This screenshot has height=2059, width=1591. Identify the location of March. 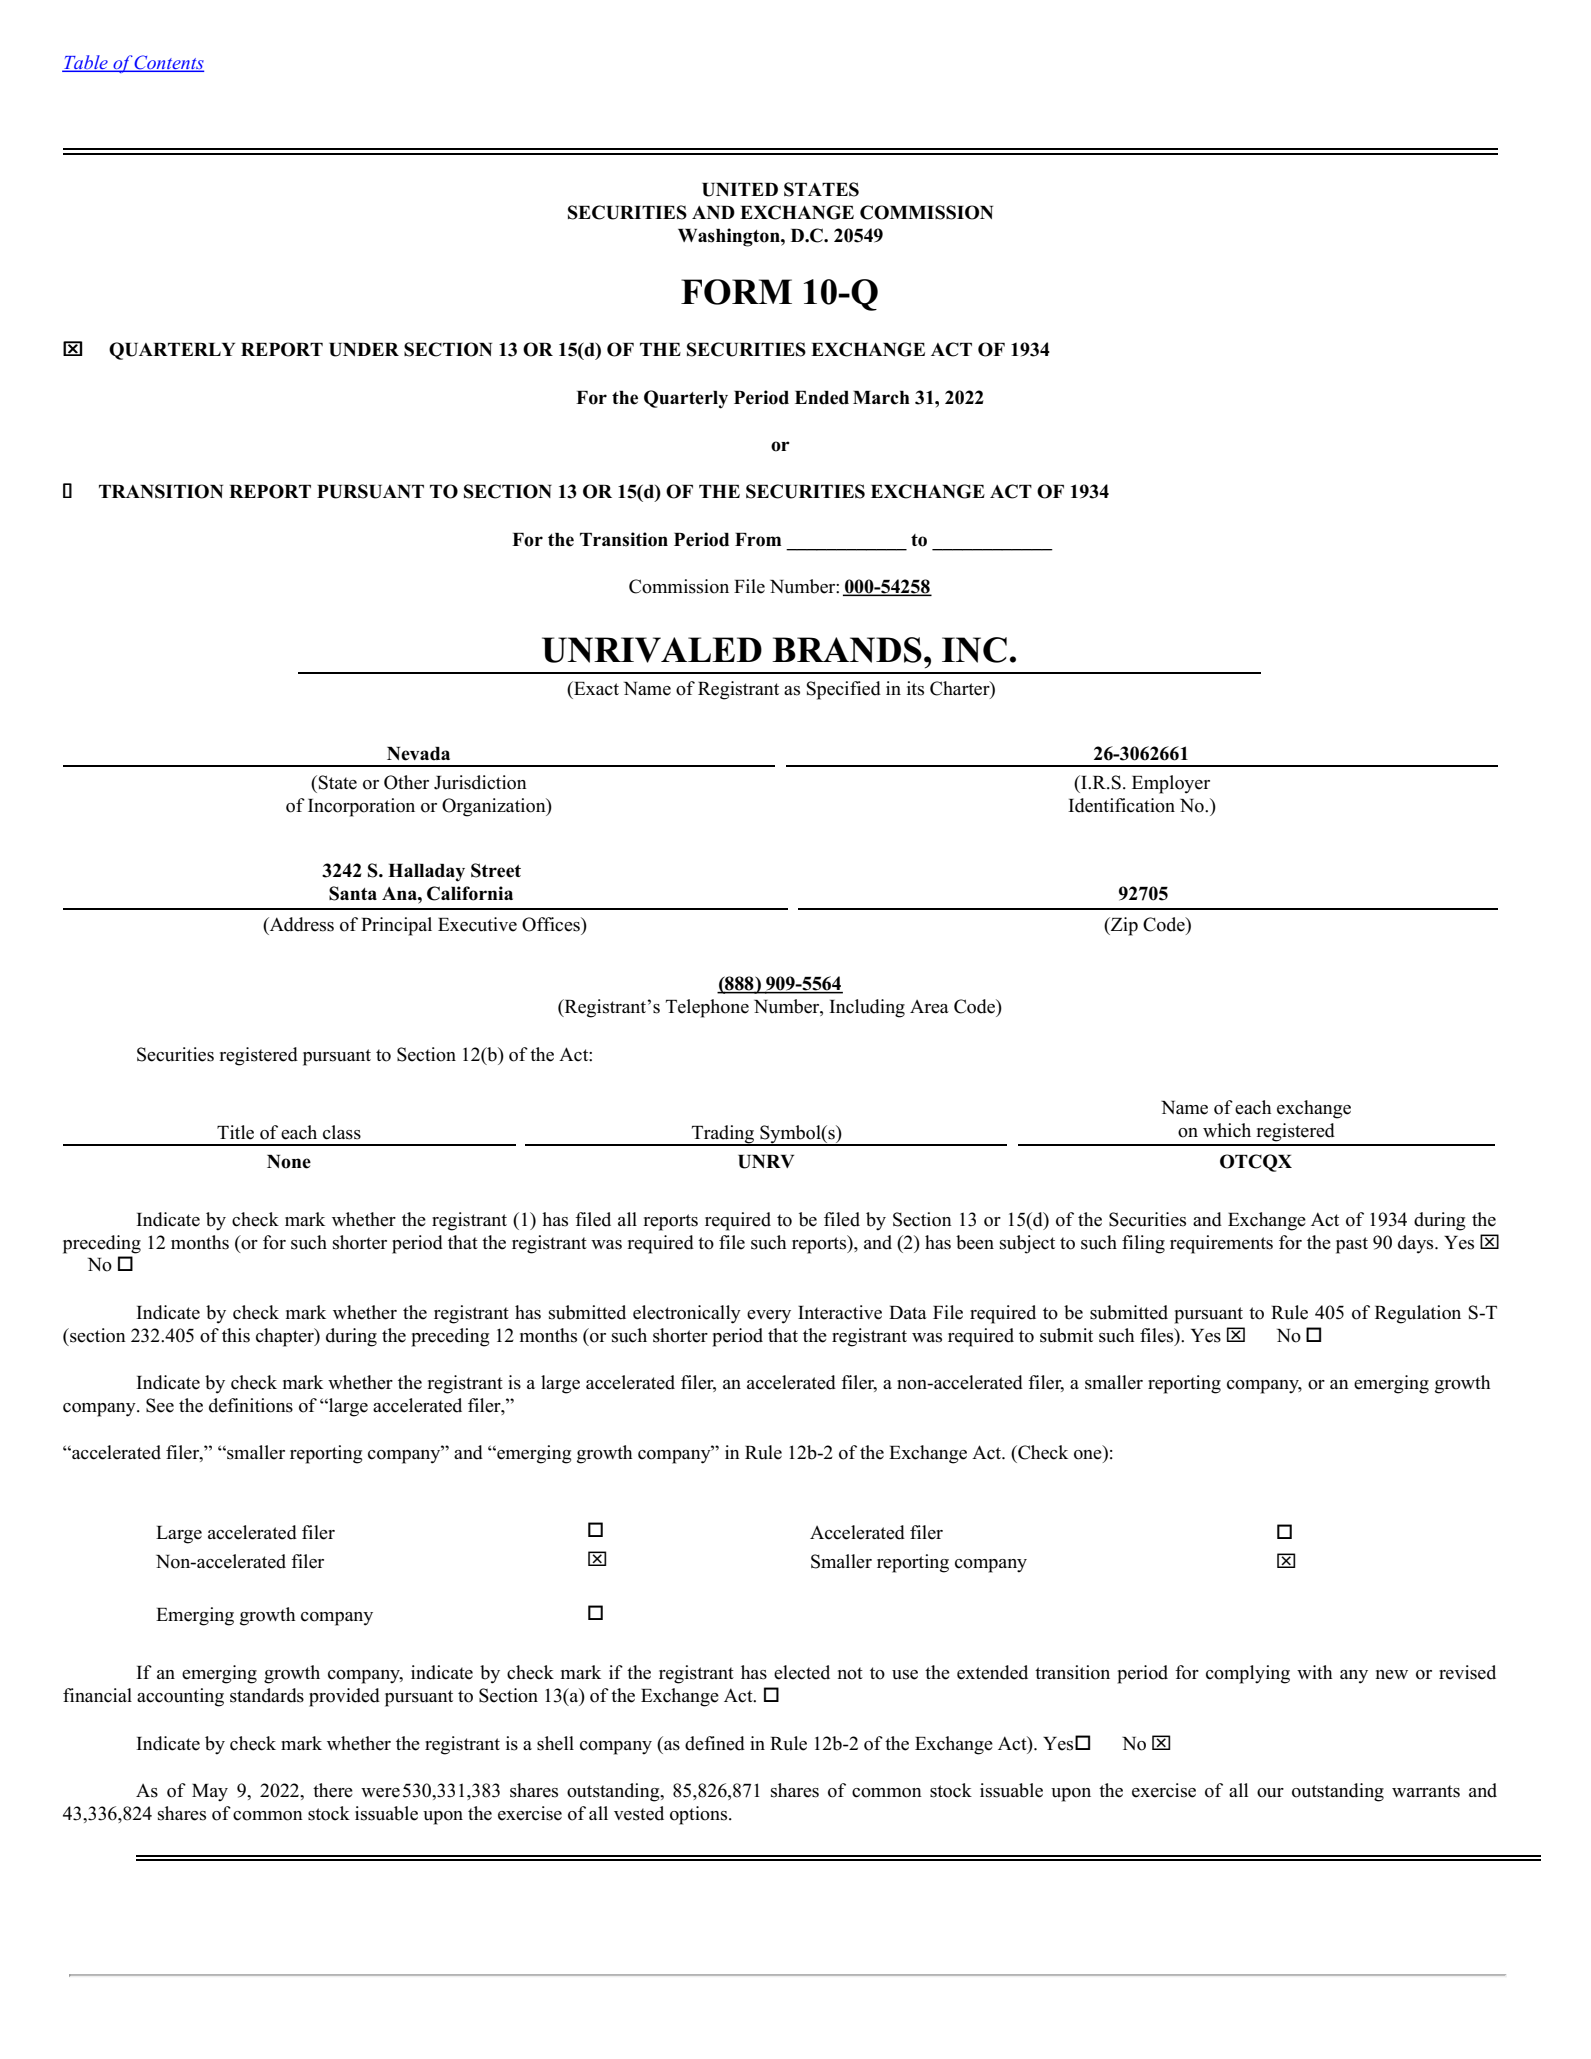
(881, 398).
